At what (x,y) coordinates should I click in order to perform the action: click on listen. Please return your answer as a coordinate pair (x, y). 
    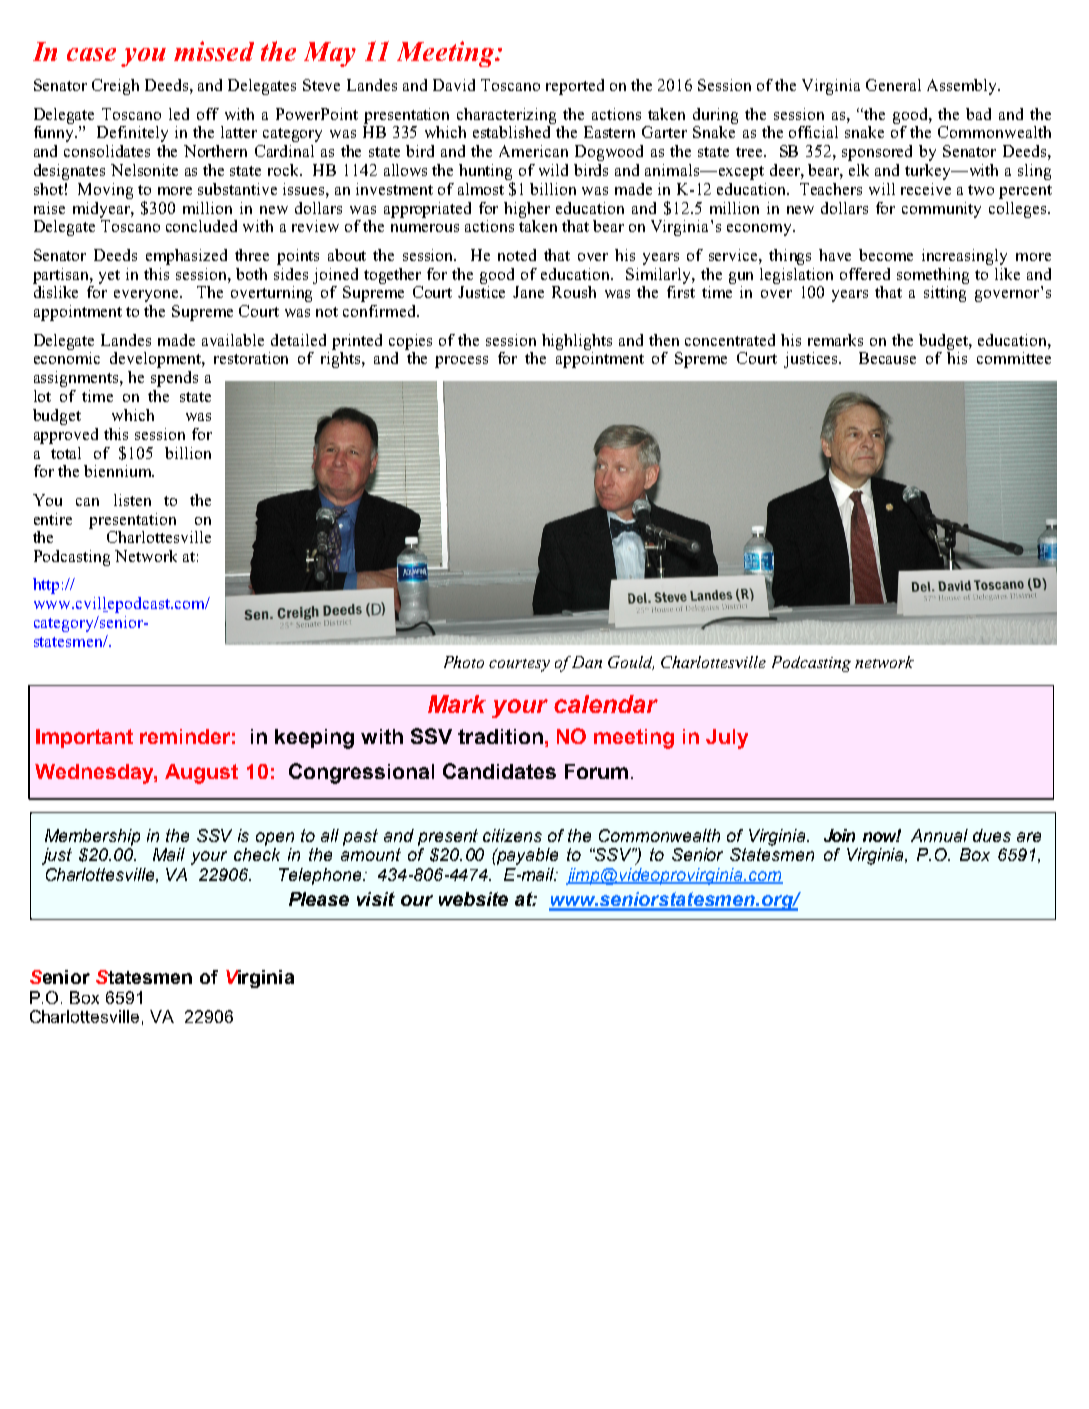
    Looking at the image, I should click on (132, 500).
